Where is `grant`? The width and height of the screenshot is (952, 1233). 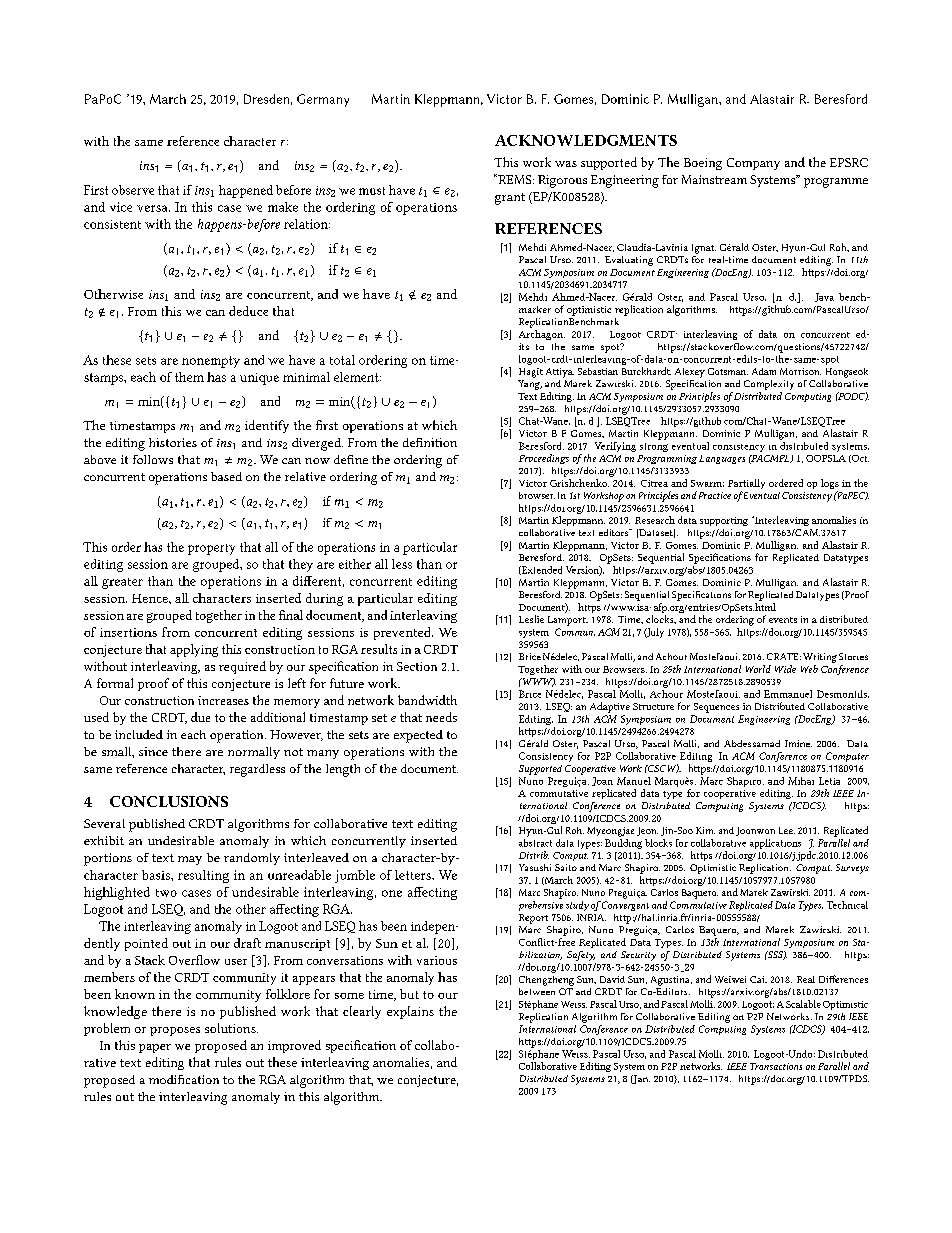 grant is located at coordinates (510, 199).
